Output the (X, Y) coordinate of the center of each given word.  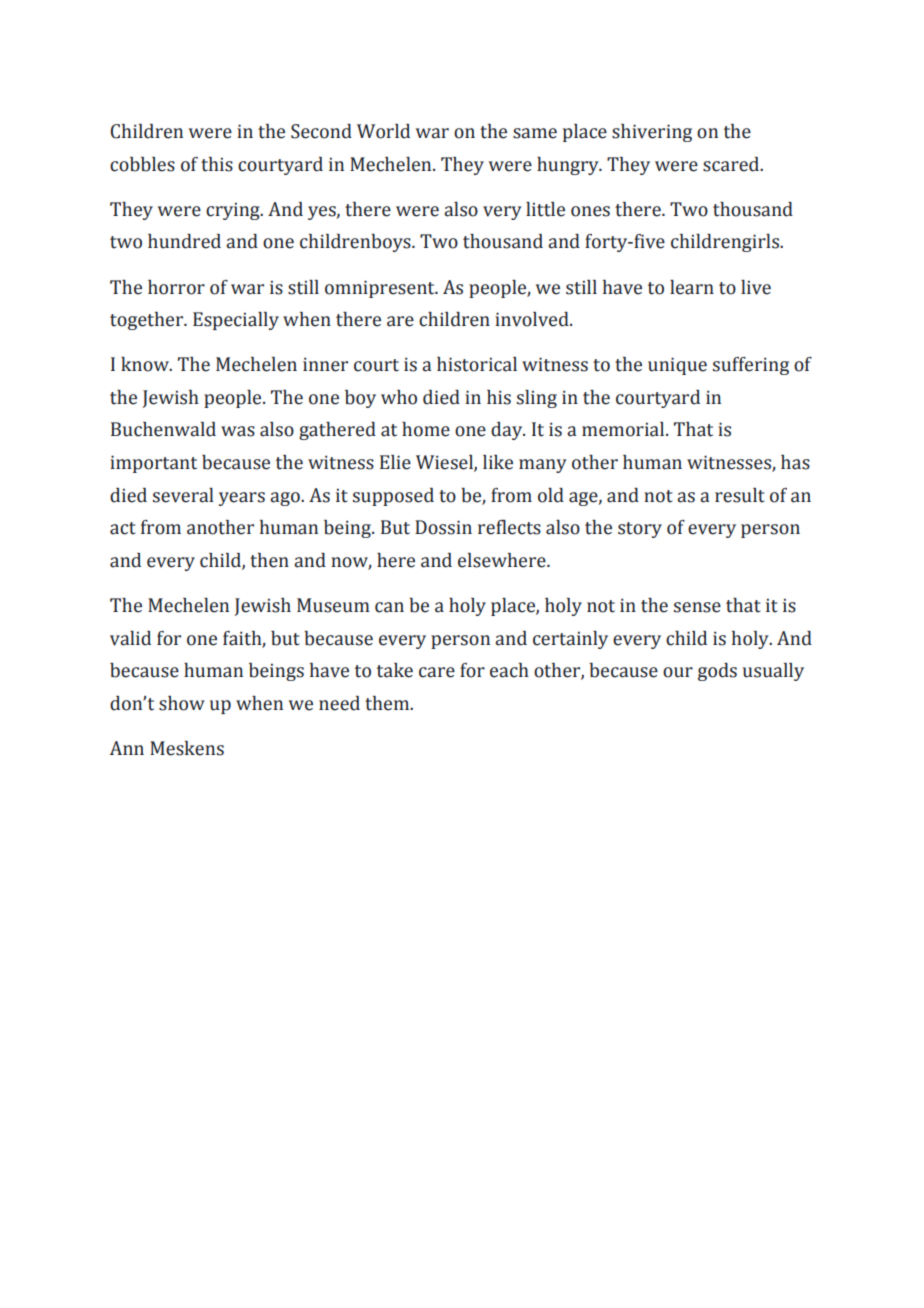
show (182, 703)
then (269, 560)
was (238, 431)
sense (697, 607)
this (217, 164)
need (339, 703)
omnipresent (381, 289)
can (389, 607)
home (426, 429)
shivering (652, 133)
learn (692, 287)
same (535, 133)
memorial (624, 429)
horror (176, 287)
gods (717, 672)
